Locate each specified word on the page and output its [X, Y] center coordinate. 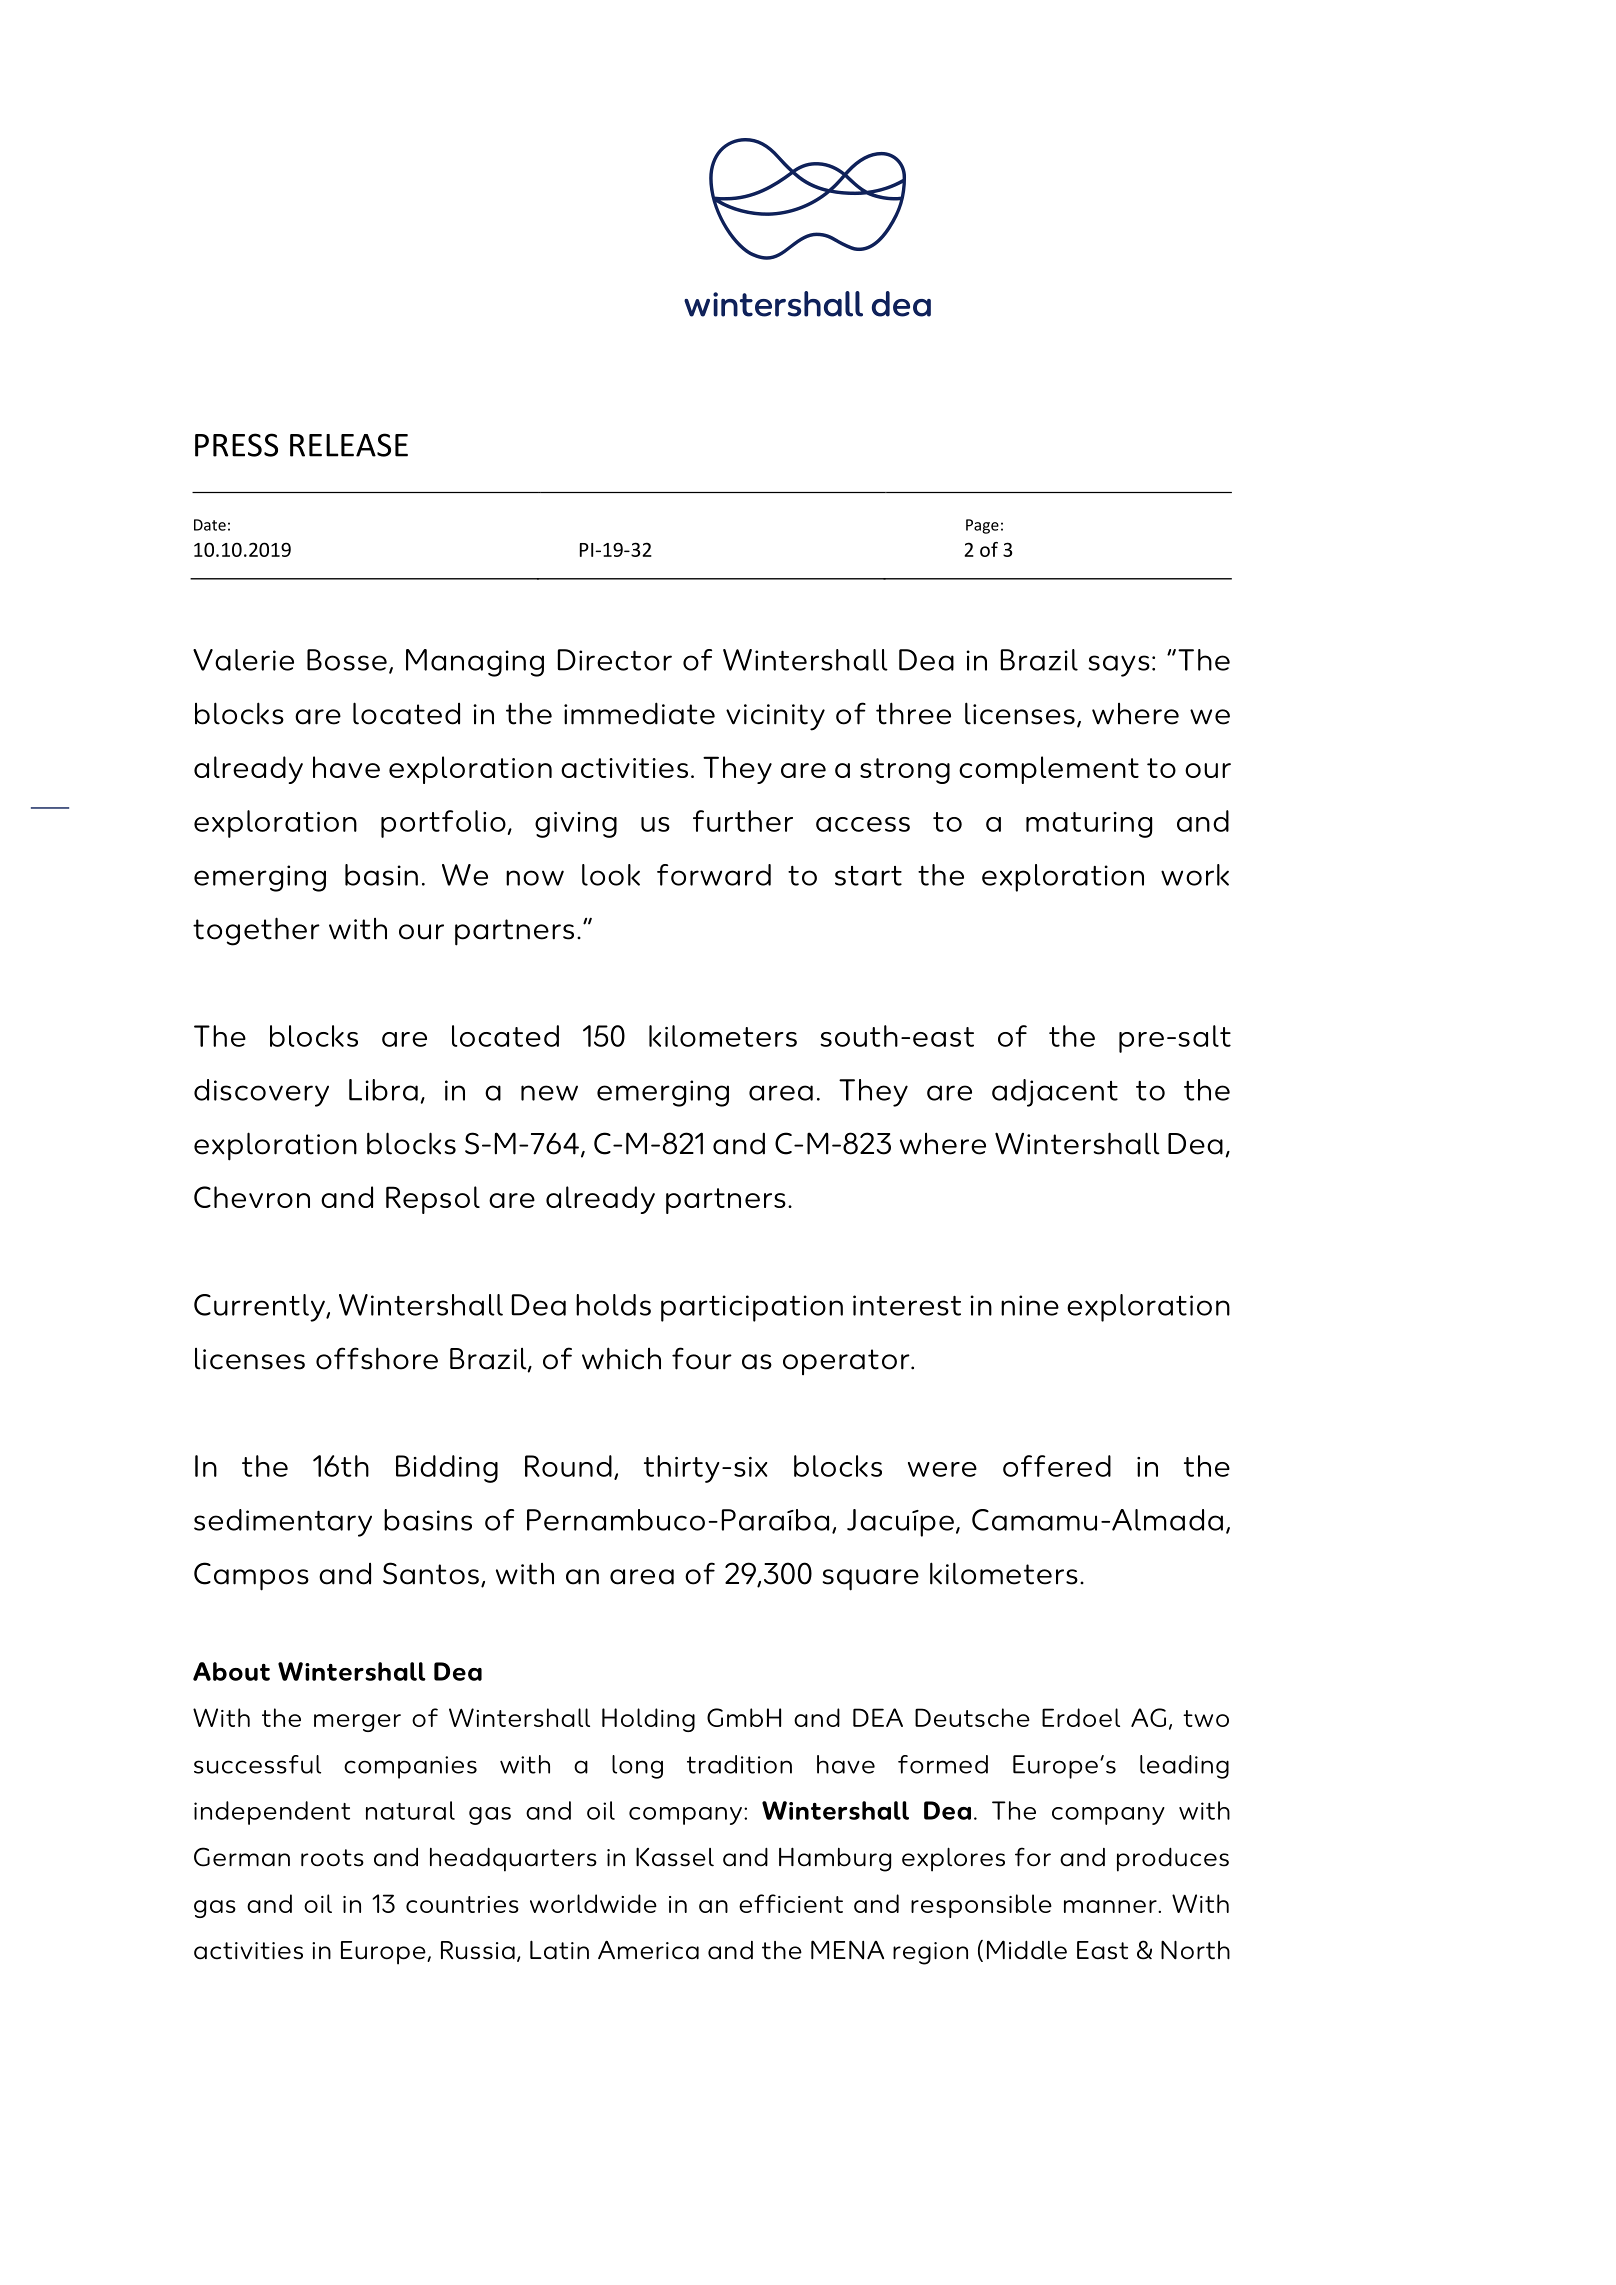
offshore [377, 1358]
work [1195, 875]
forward [714, 875]
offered [1057, 1466]
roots [332, 1858]
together [256, 931]
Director [615, 660]
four [702, 1358]
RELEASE [349, 445]
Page [982, 526]
